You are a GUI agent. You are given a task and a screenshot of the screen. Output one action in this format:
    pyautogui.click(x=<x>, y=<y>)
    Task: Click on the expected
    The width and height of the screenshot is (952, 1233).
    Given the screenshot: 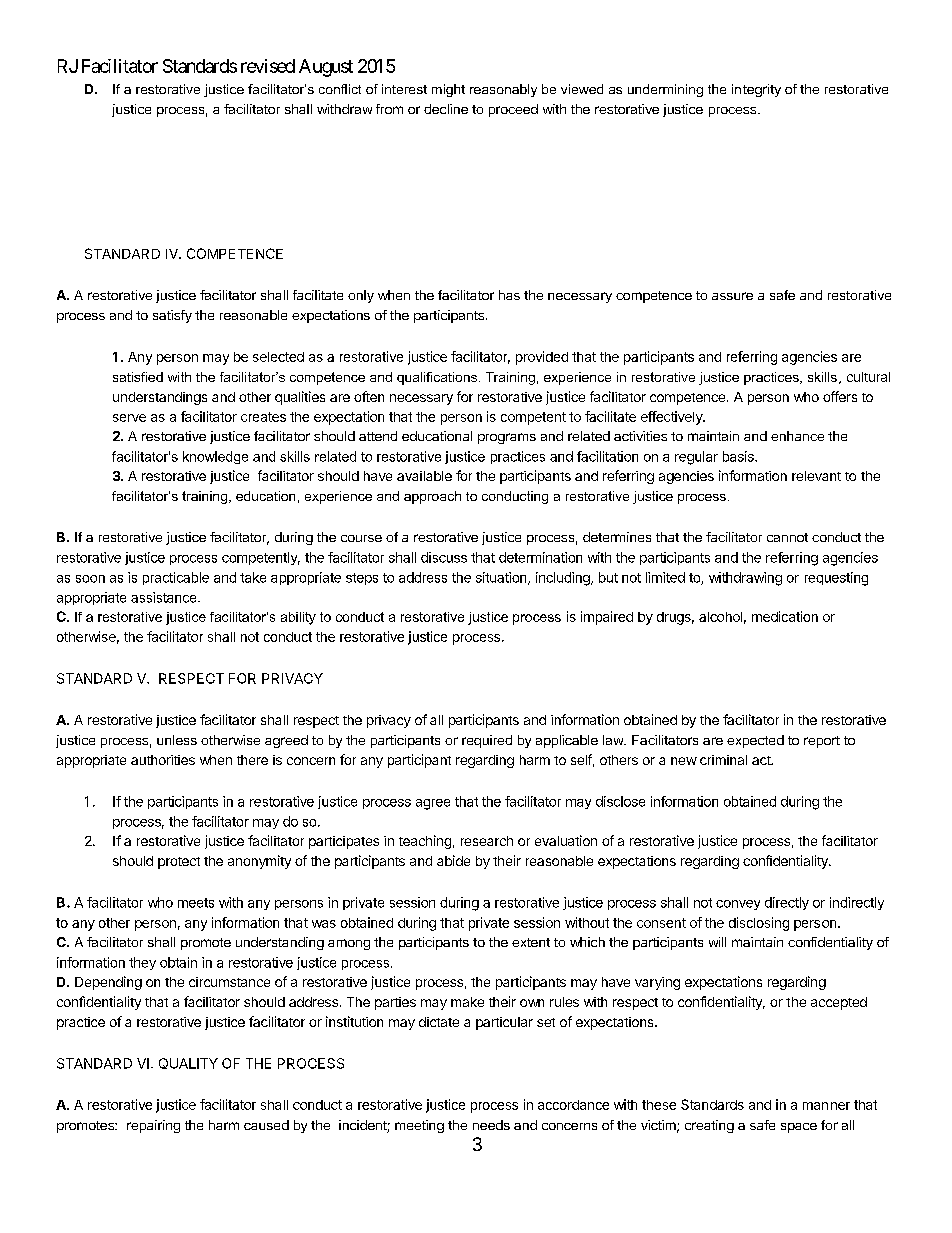 What is the action you would take?
    pyautogui.click(x=755, y=741)
